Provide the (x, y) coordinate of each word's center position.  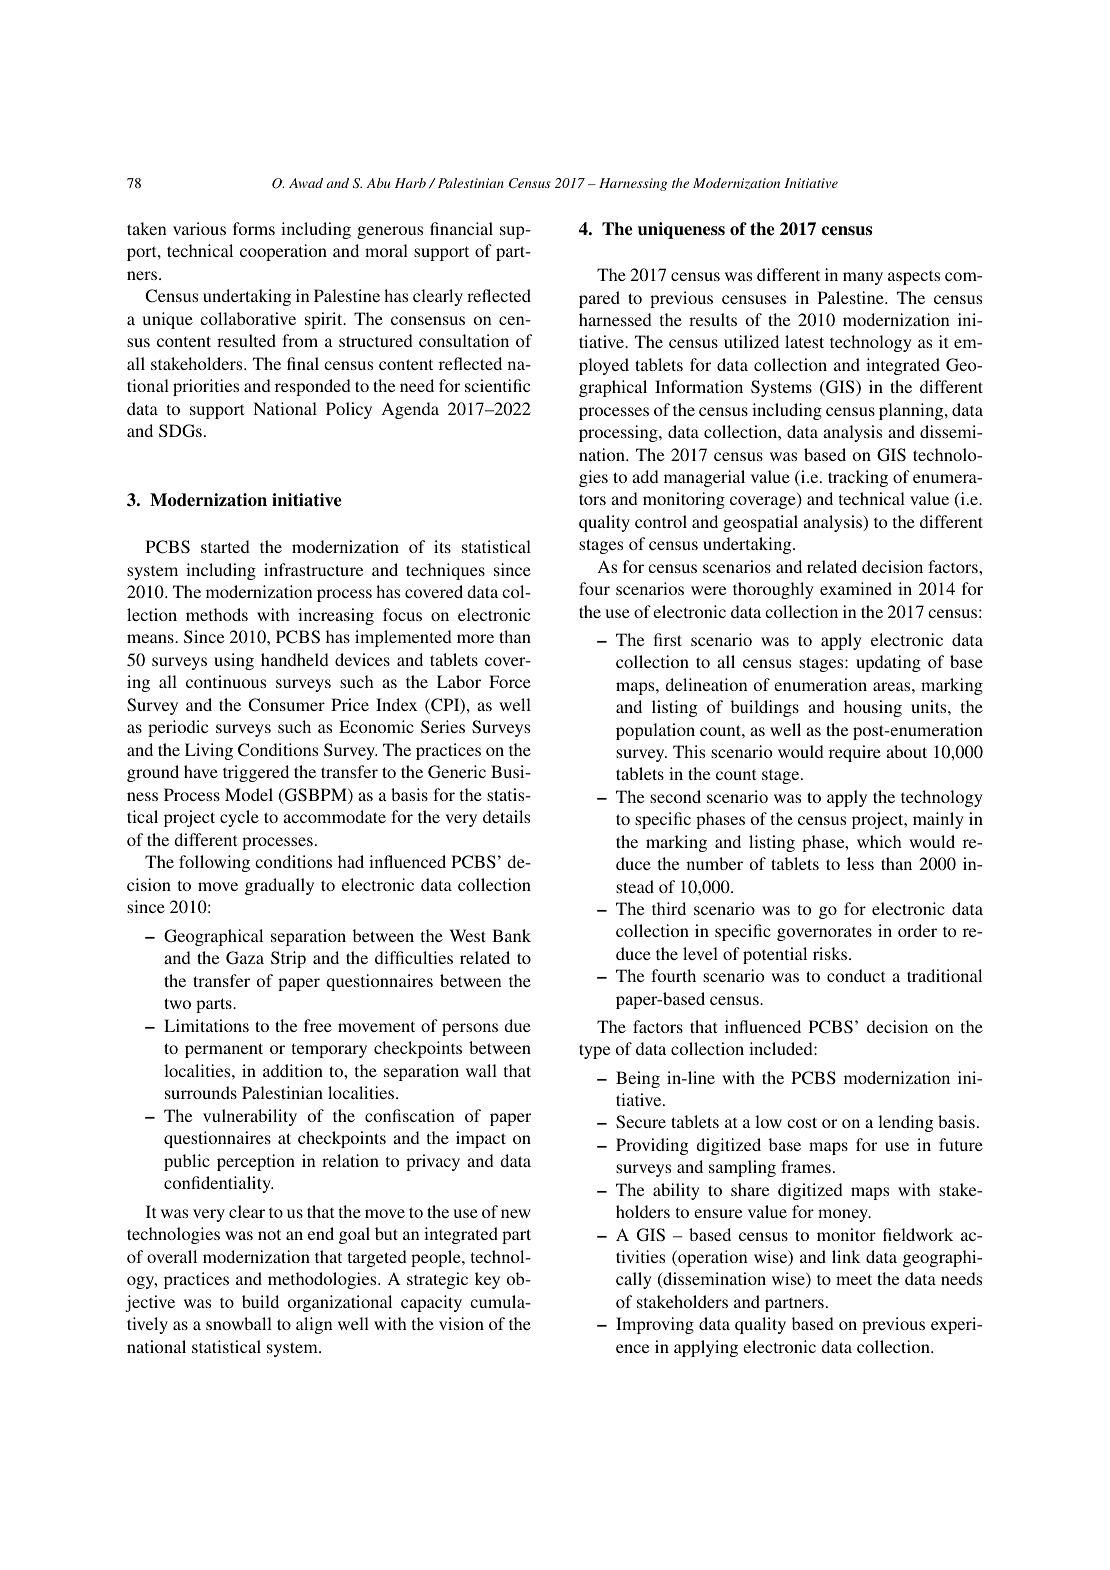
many (863, 278)
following (214, 863)
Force (510, 681)
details (506, 816)
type (594, 1051)
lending (905, 1123)
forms (254, 228)
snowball (239, 1323)
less (860, 863)
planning (912, 411)
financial (461, 228)
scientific (497, 385)
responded (313, 387)
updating (888, 663)
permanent (224, 1050)
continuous (226, 681)
